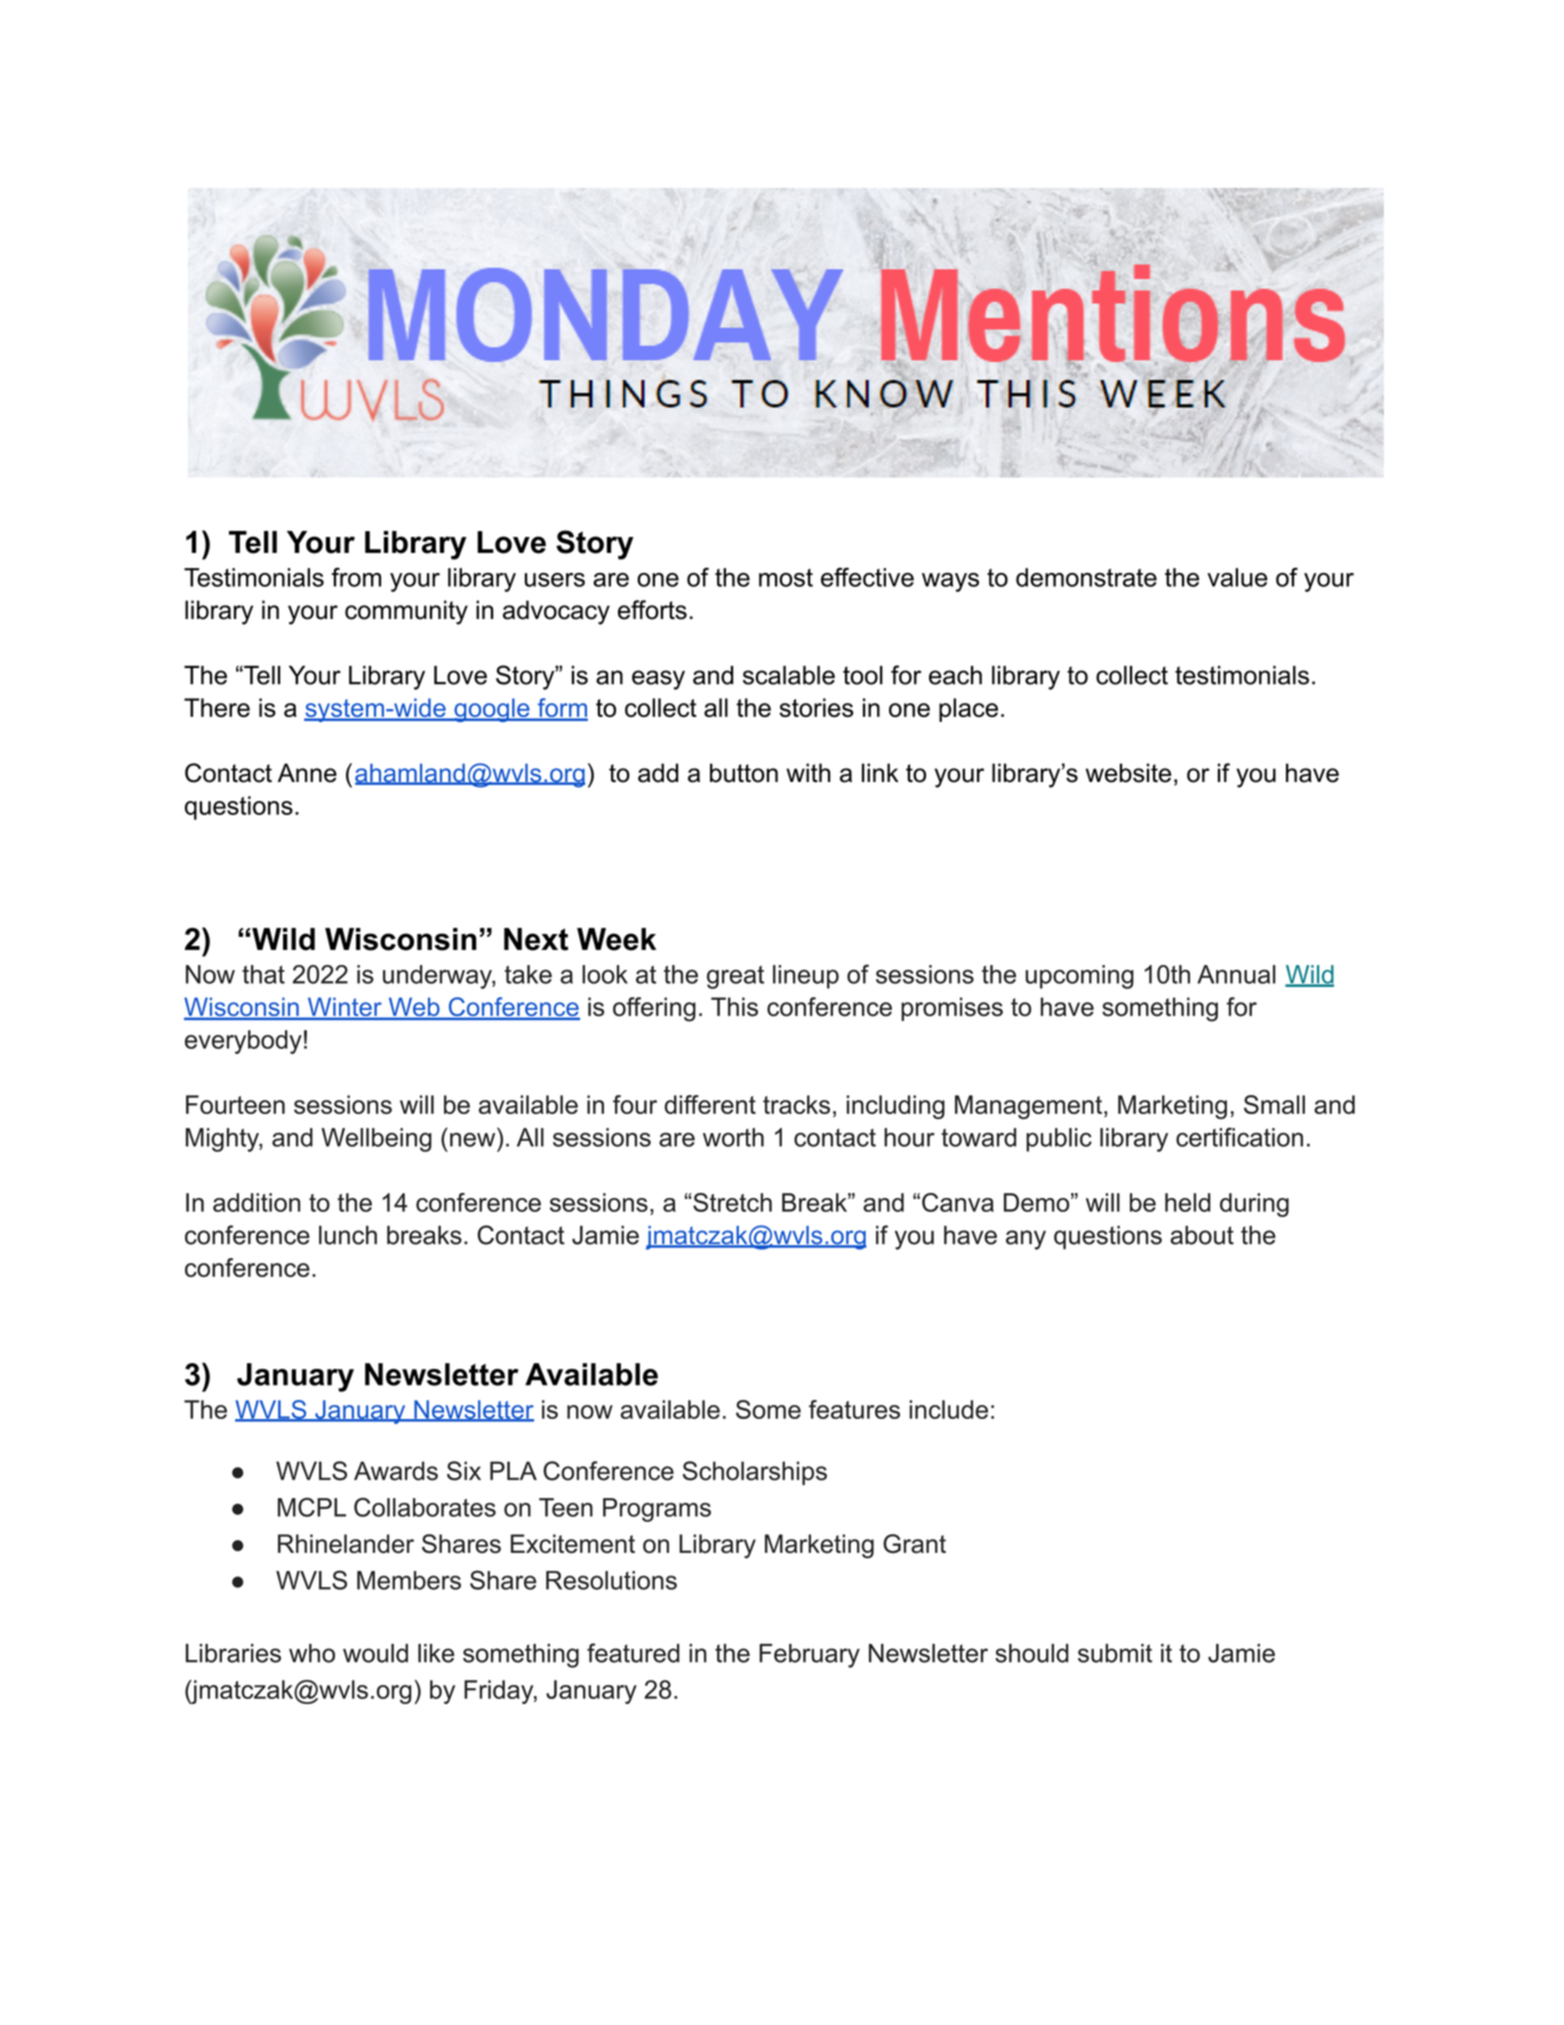  Describe the element at coordinates (786, 578) in the screenshot. I see `most` at that location.
